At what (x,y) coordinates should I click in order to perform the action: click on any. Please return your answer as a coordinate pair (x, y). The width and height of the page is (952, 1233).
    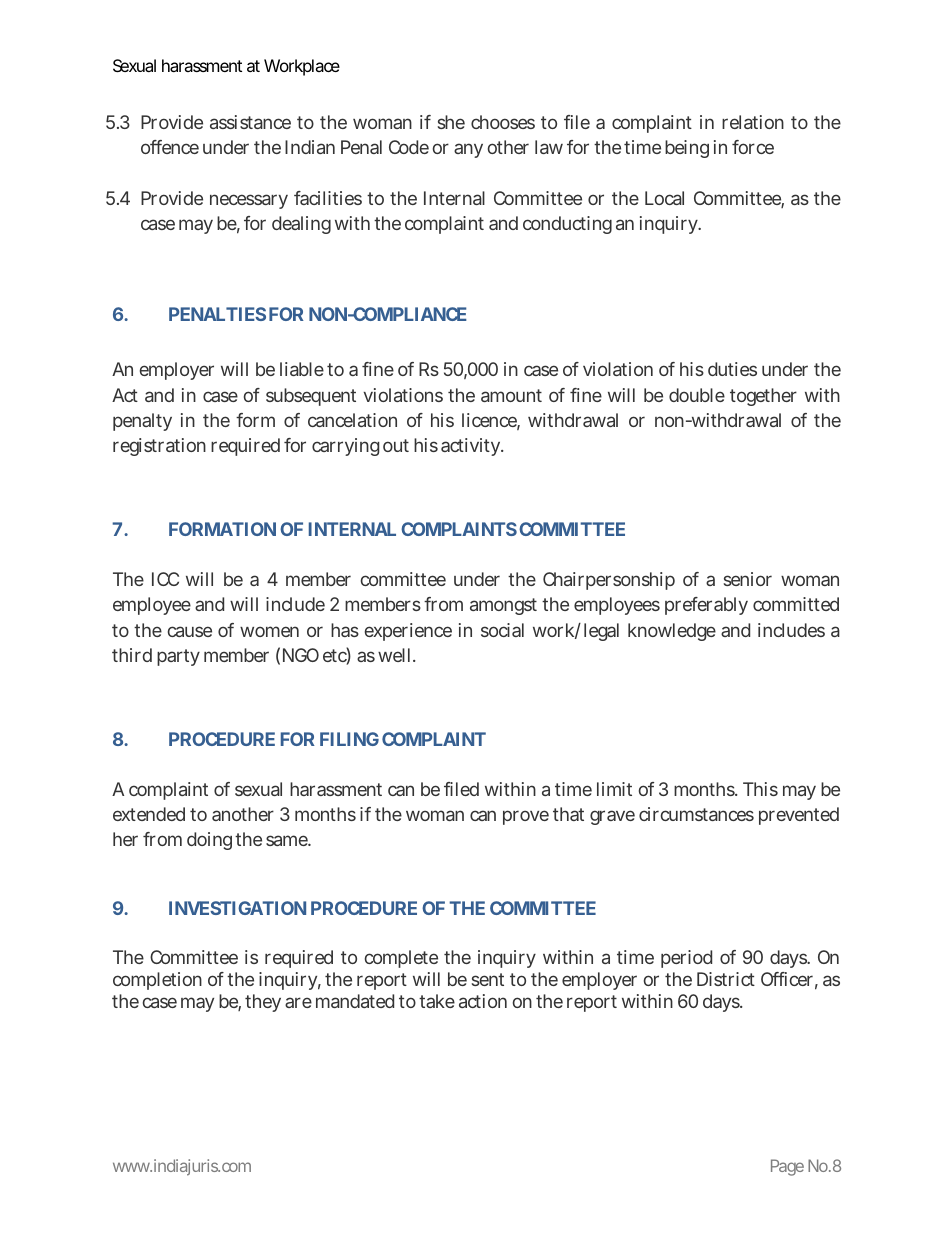
    Looking at the image, I should click on (468, 150).
